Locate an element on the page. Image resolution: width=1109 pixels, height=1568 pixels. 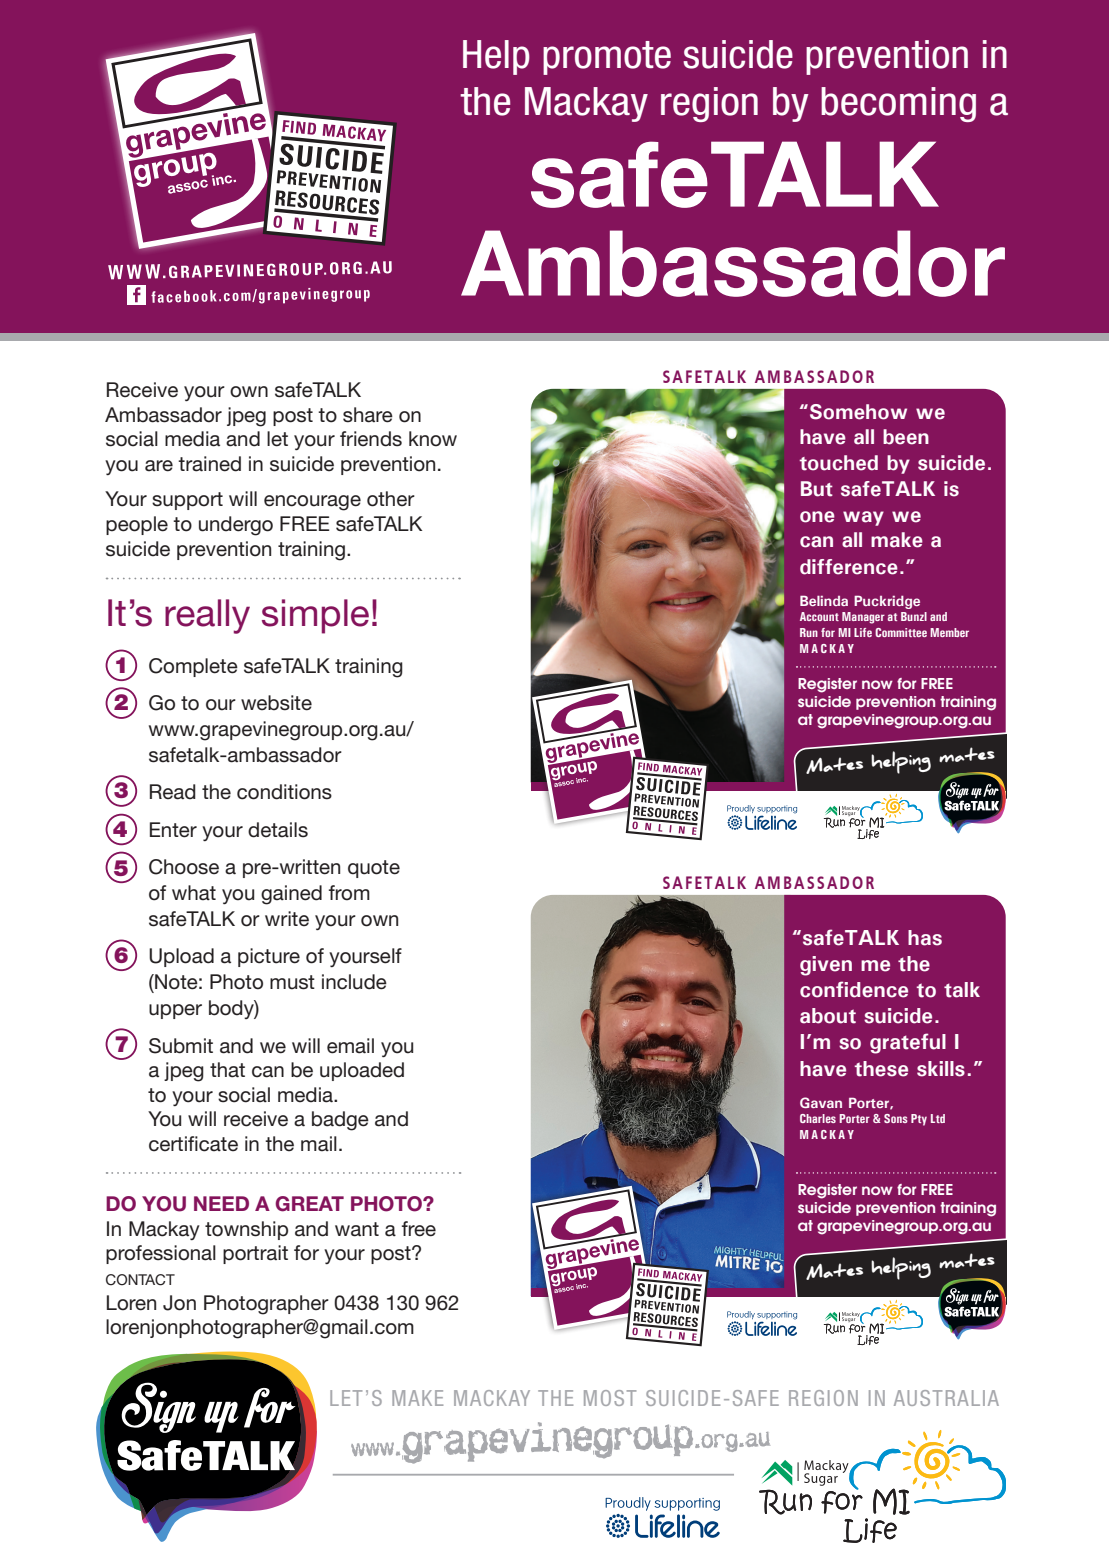
portrait is located at coordinates (255, 1254).
